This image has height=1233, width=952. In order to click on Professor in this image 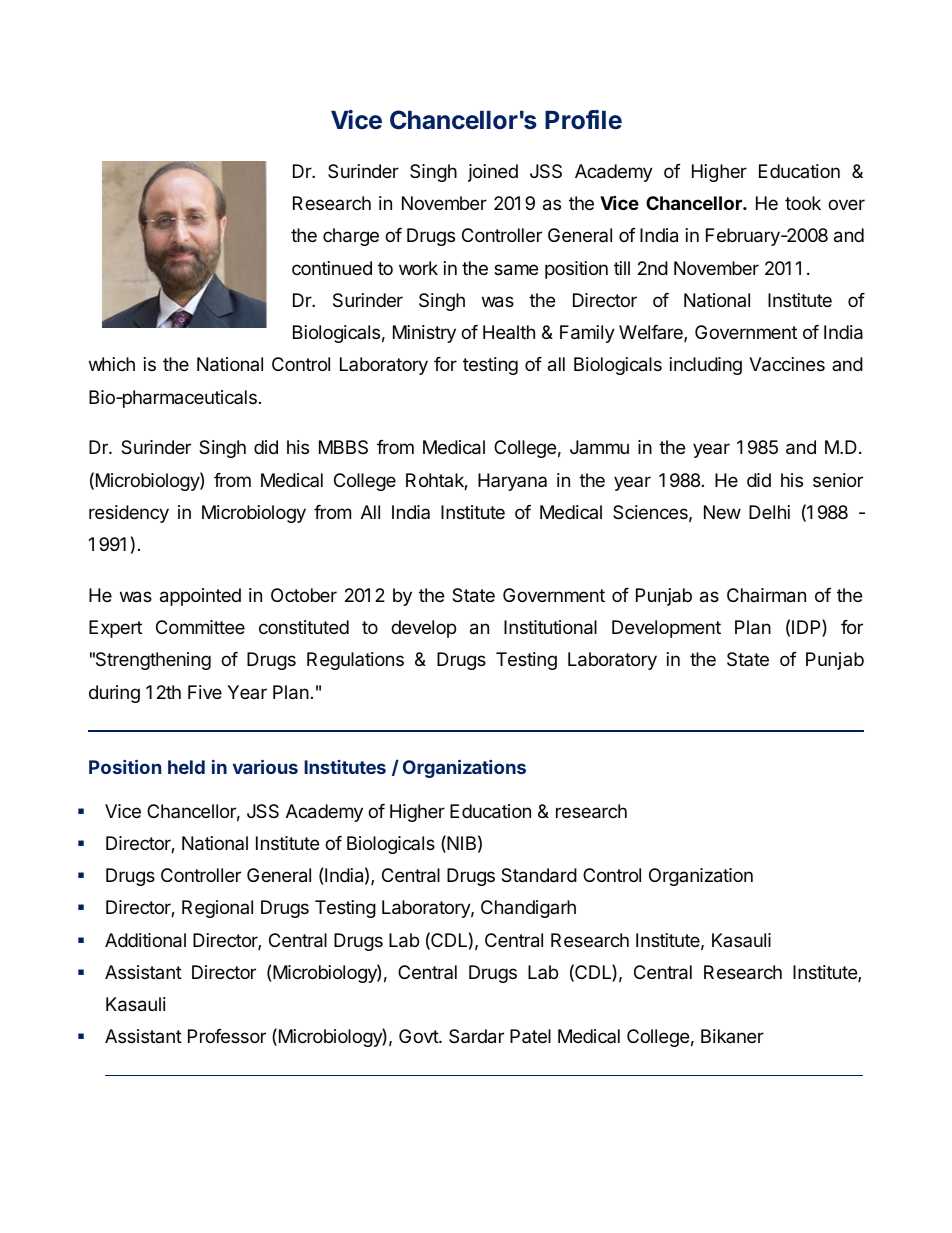, I will do `click(227, 1036)`.
